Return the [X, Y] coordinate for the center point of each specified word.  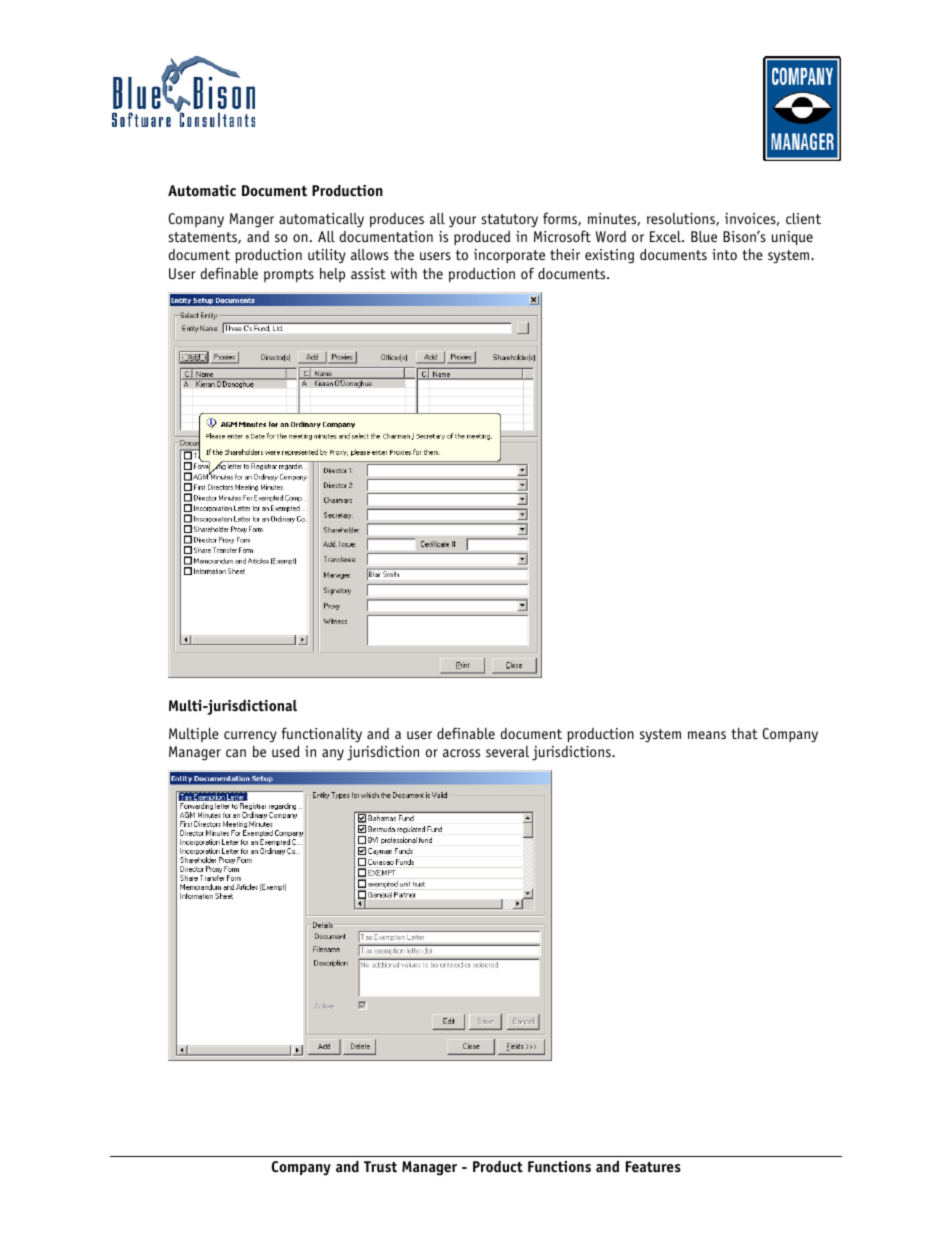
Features [653, 1167]
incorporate [509, 256]
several [507, 751]
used [286, 751]
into [724, 254]
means [707, 735]
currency [250, 737]
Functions [559, 1167]
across [461, 753]
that [744, 733]
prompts [289, 275]
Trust [380, 1167]
